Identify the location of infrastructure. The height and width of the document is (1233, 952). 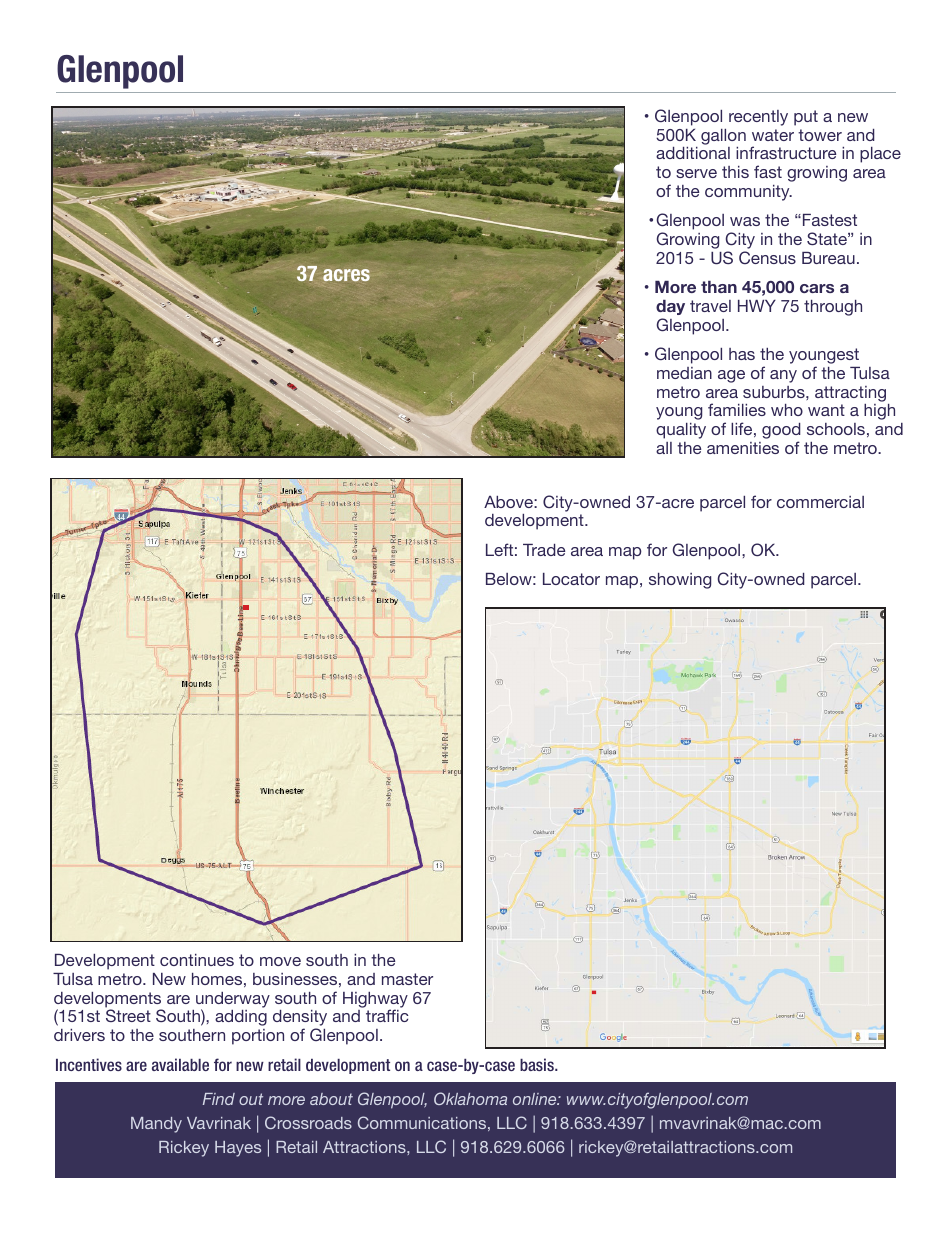
(786, 152).
